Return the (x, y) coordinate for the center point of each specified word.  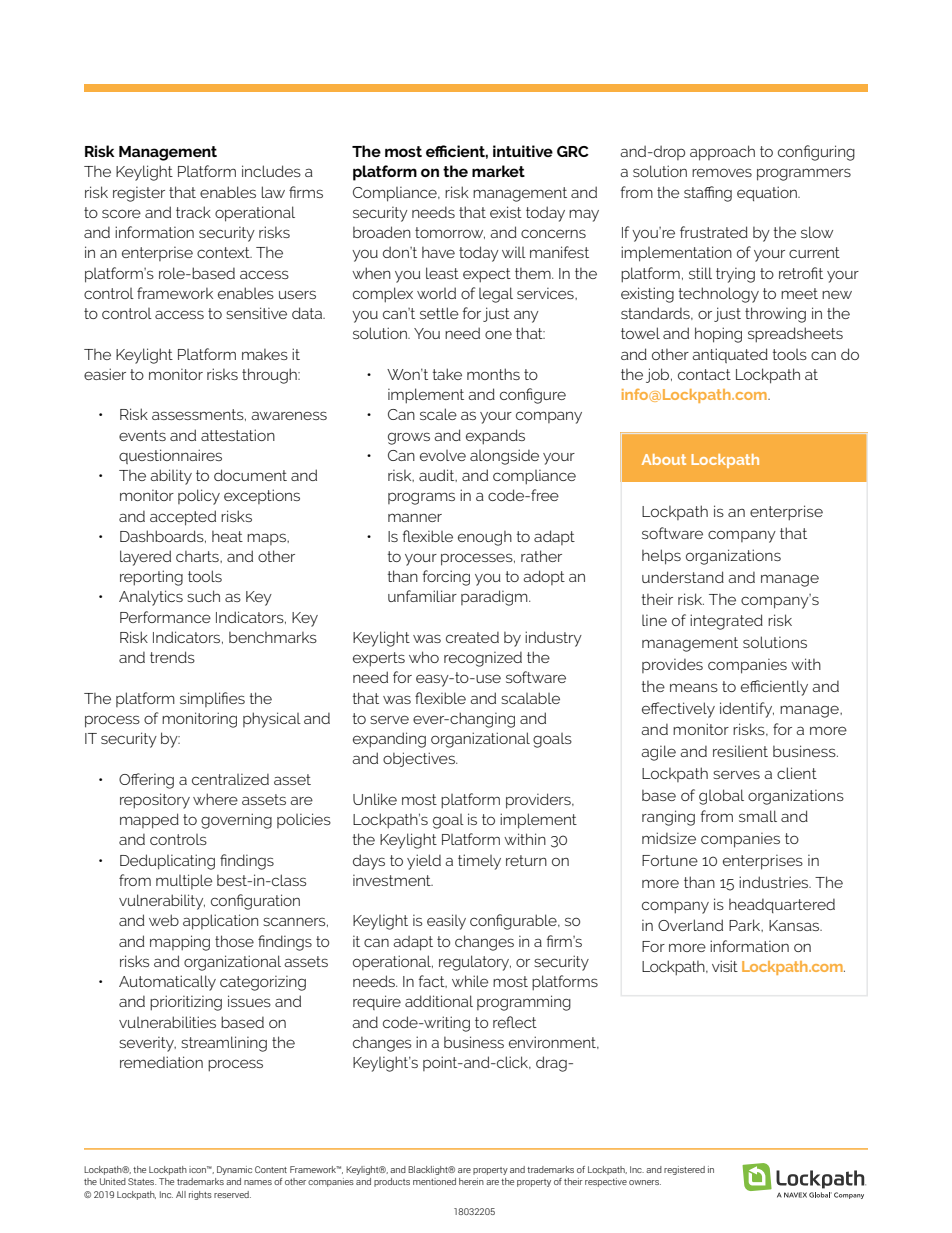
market (498, 171)
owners (645, 1182)
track (193, 212)
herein (471, 1181)
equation (768, 193)
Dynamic (234, 1170)
